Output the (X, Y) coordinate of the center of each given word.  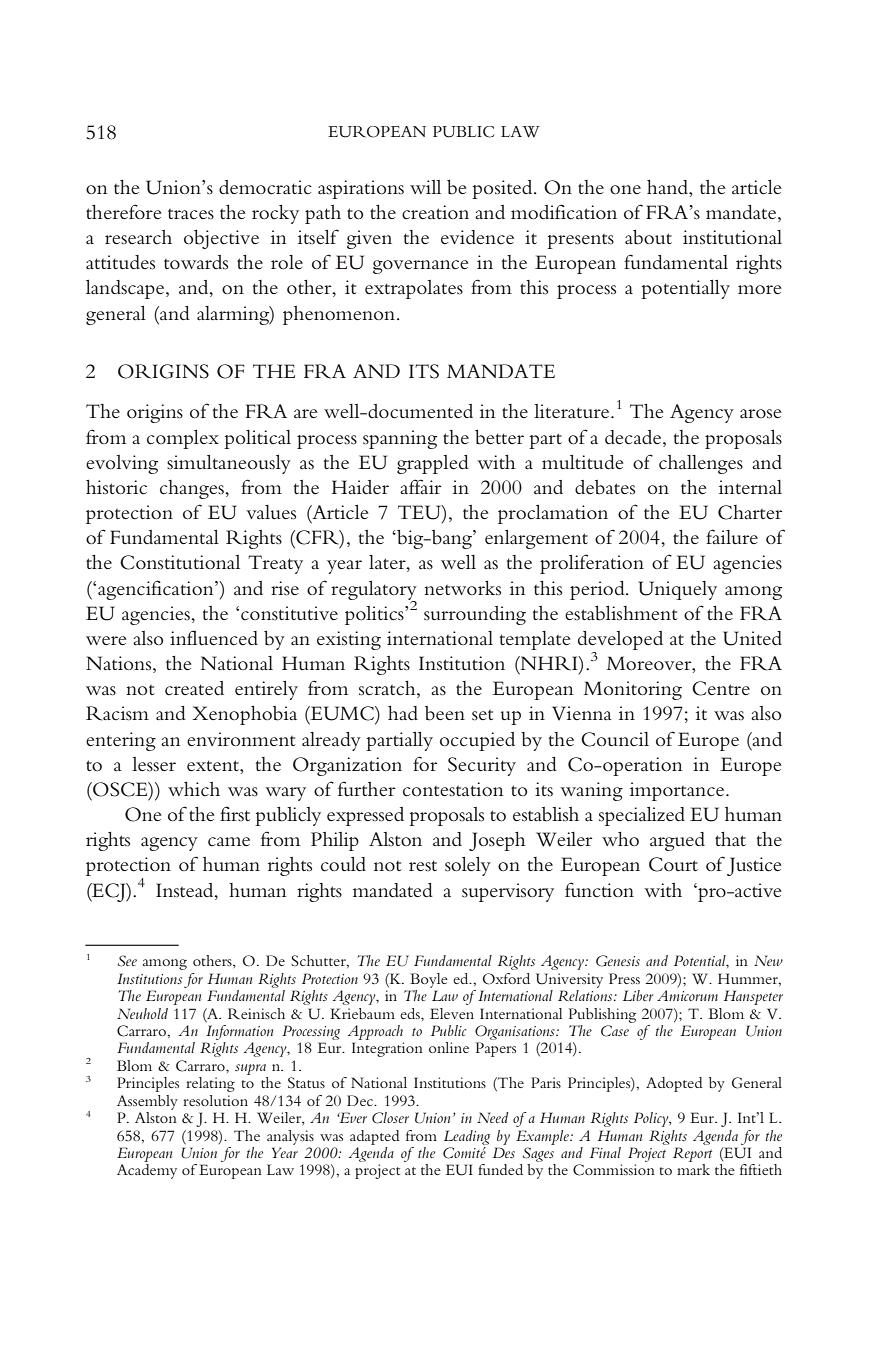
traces (191, 214)
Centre (721, 688)
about (648, 237)
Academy (147, 1171)
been (445, 713)
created (194, 688)
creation (435, 212)
